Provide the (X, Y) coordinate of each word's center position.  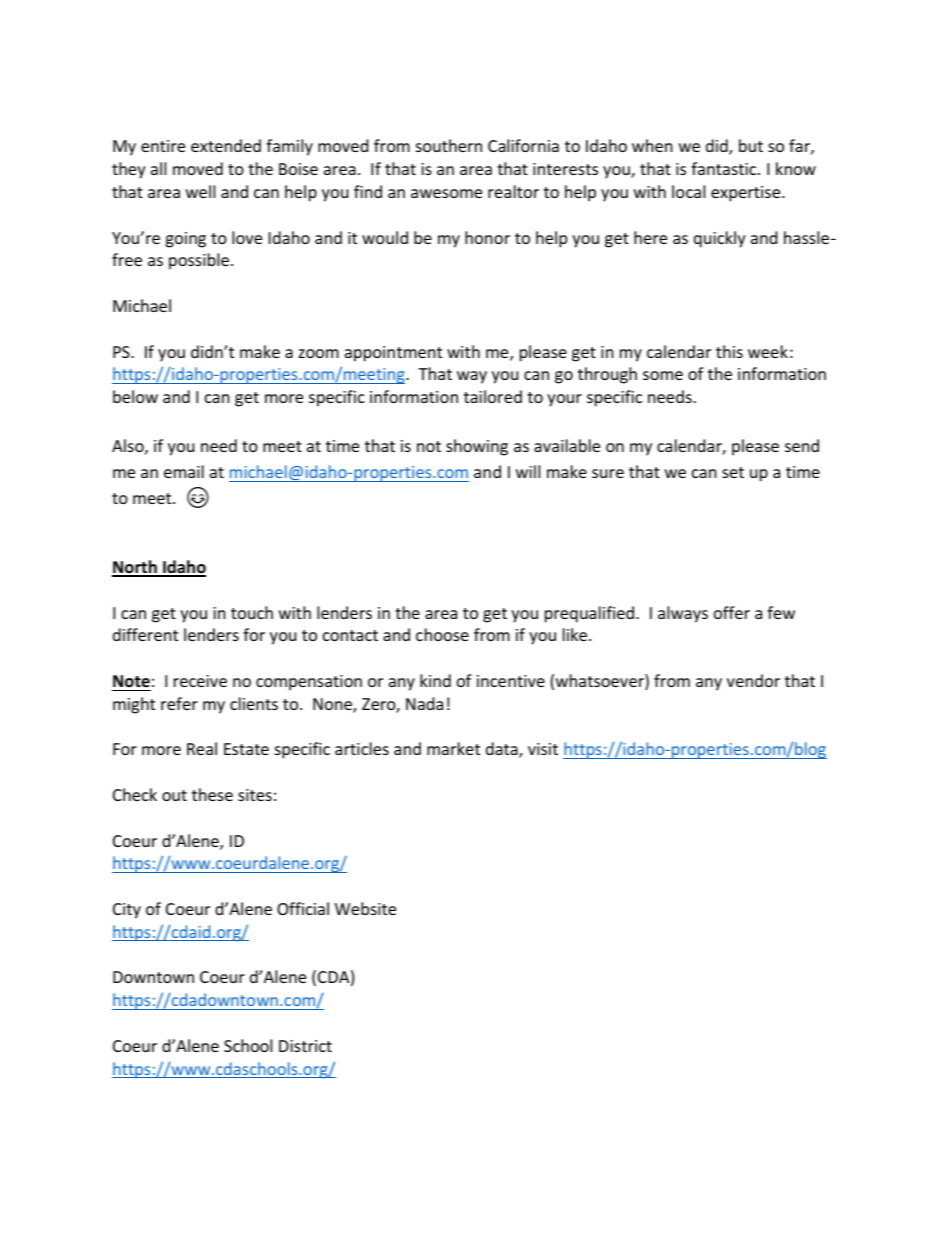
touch (252, 612)
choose (442, 634)
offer (732, 612)
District (305, 1046)
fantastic (725, 168)
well (200, 191)
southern (449, 145)
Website (365, 908)
